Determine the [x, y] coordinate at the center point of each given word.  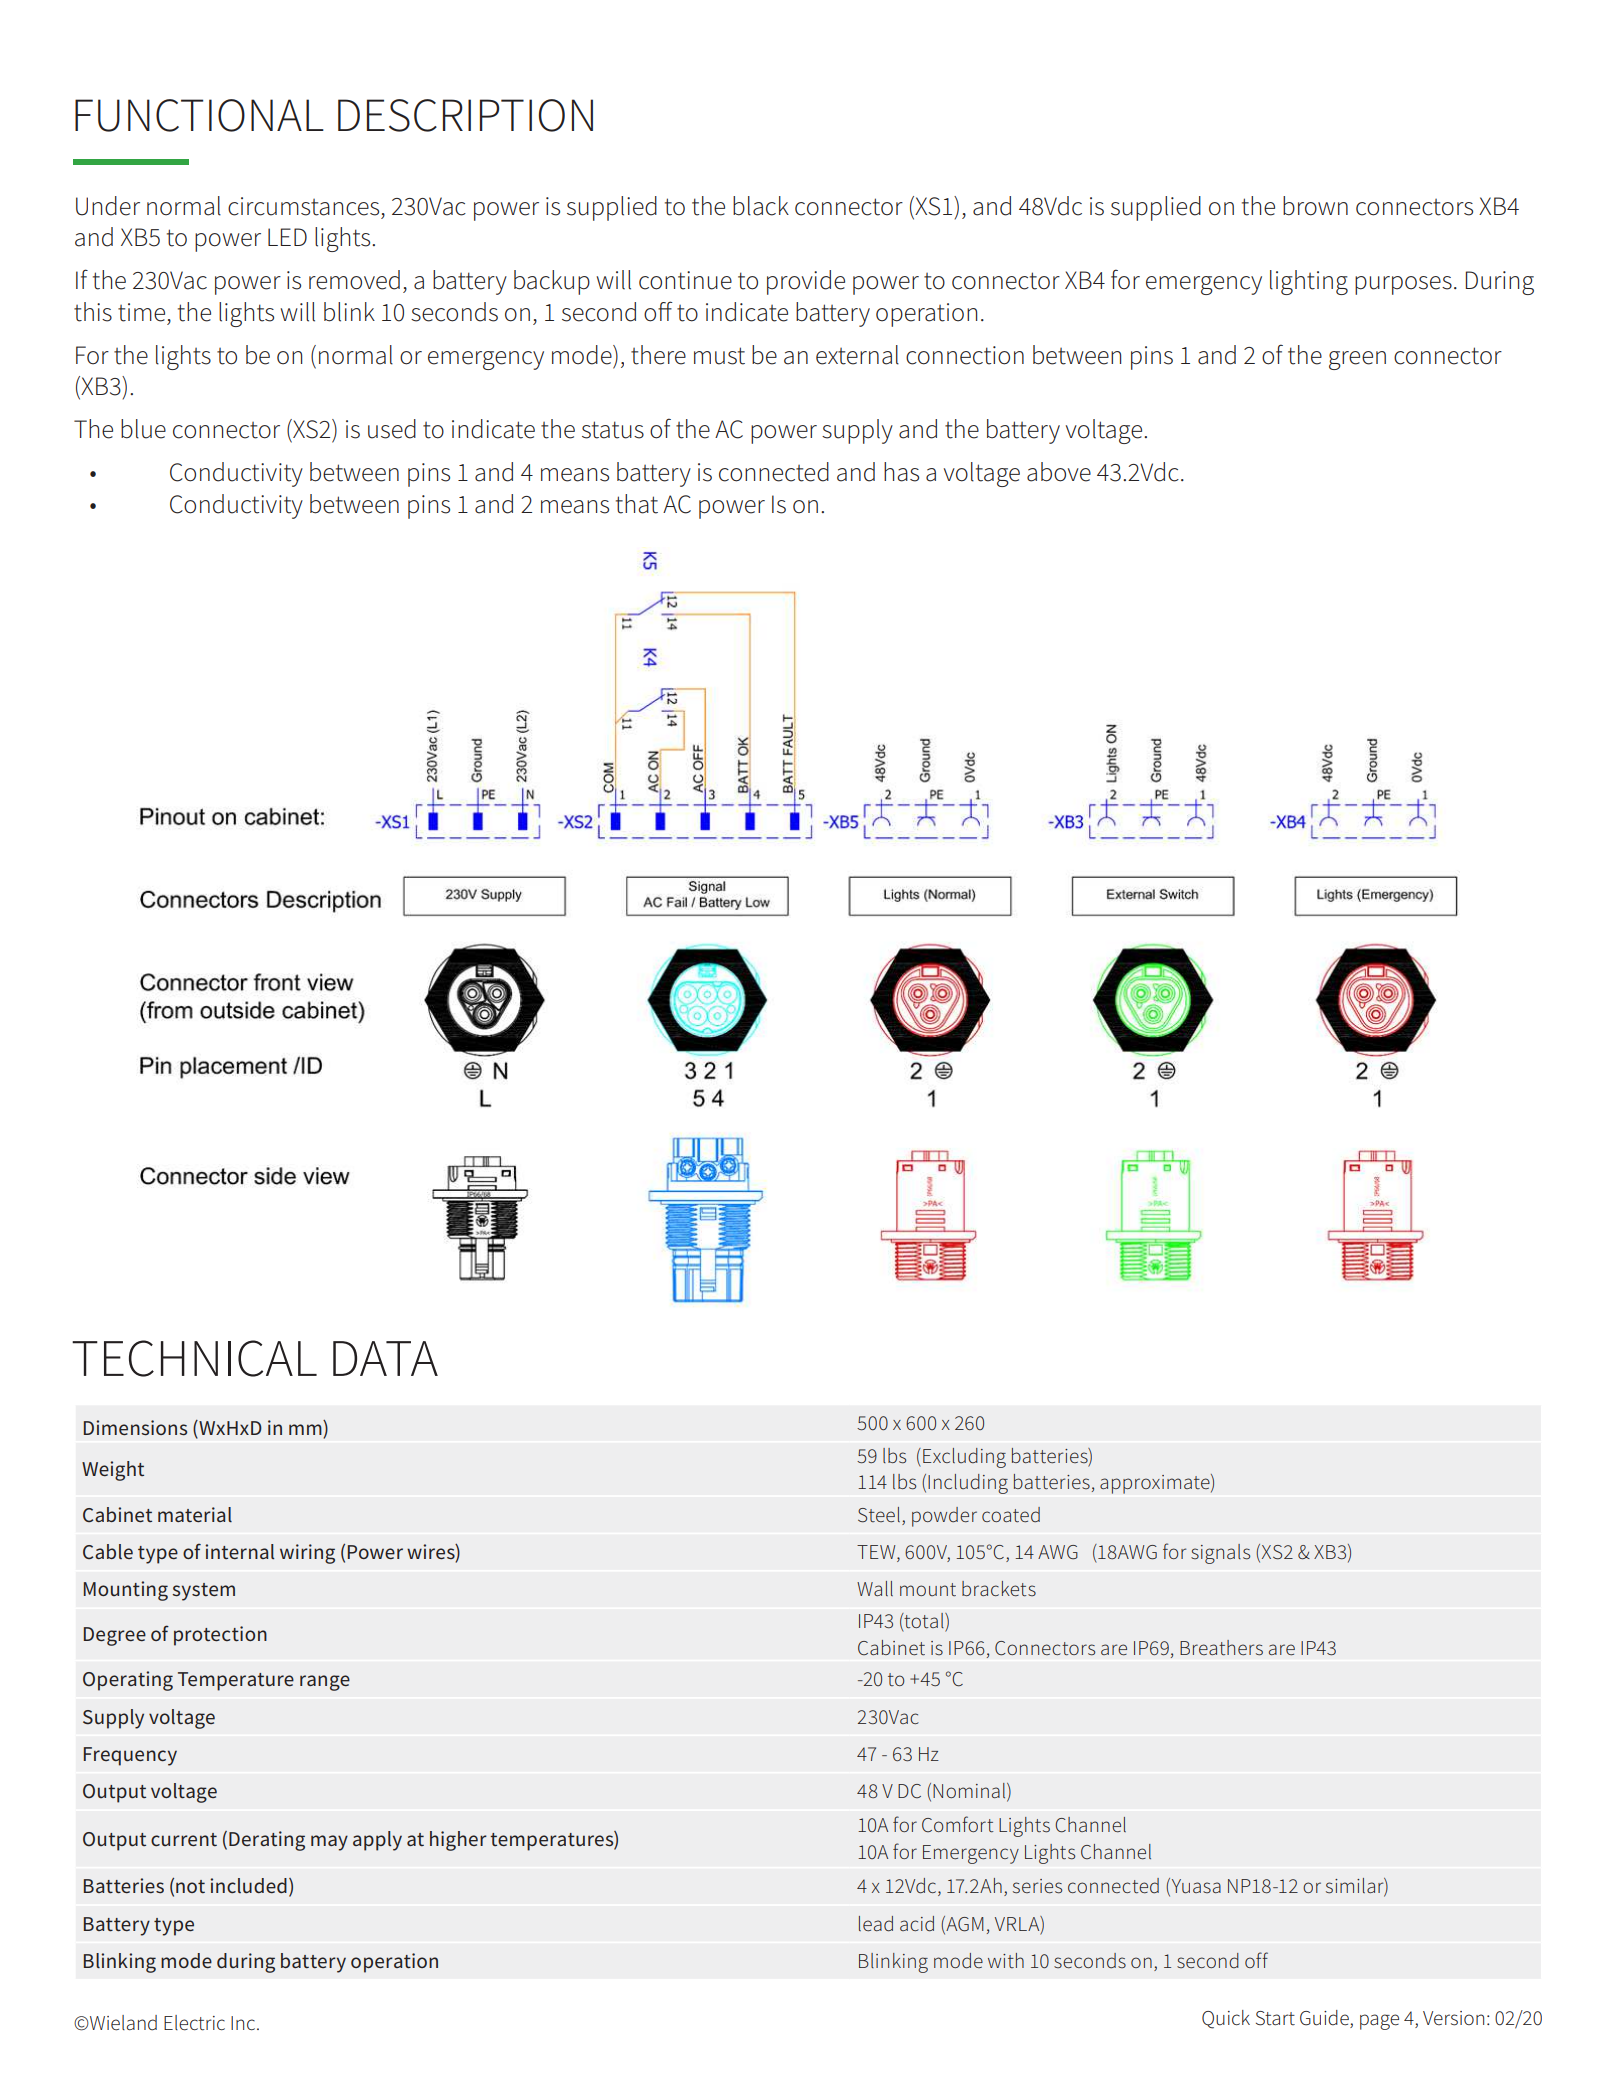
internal [239, 1551]
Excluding [964, 1458]
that [637, 504]
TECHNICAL [194, 1358]
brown [1315, 206]
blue [143, 429]
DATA [385, 1358]
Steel [879, 1515]
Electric [194, 2023]
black [761, 206]
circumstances [303, 206]
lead [876, 1924]
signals [1220, 1554]
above [1059, 472]
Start [1275, 2018]
